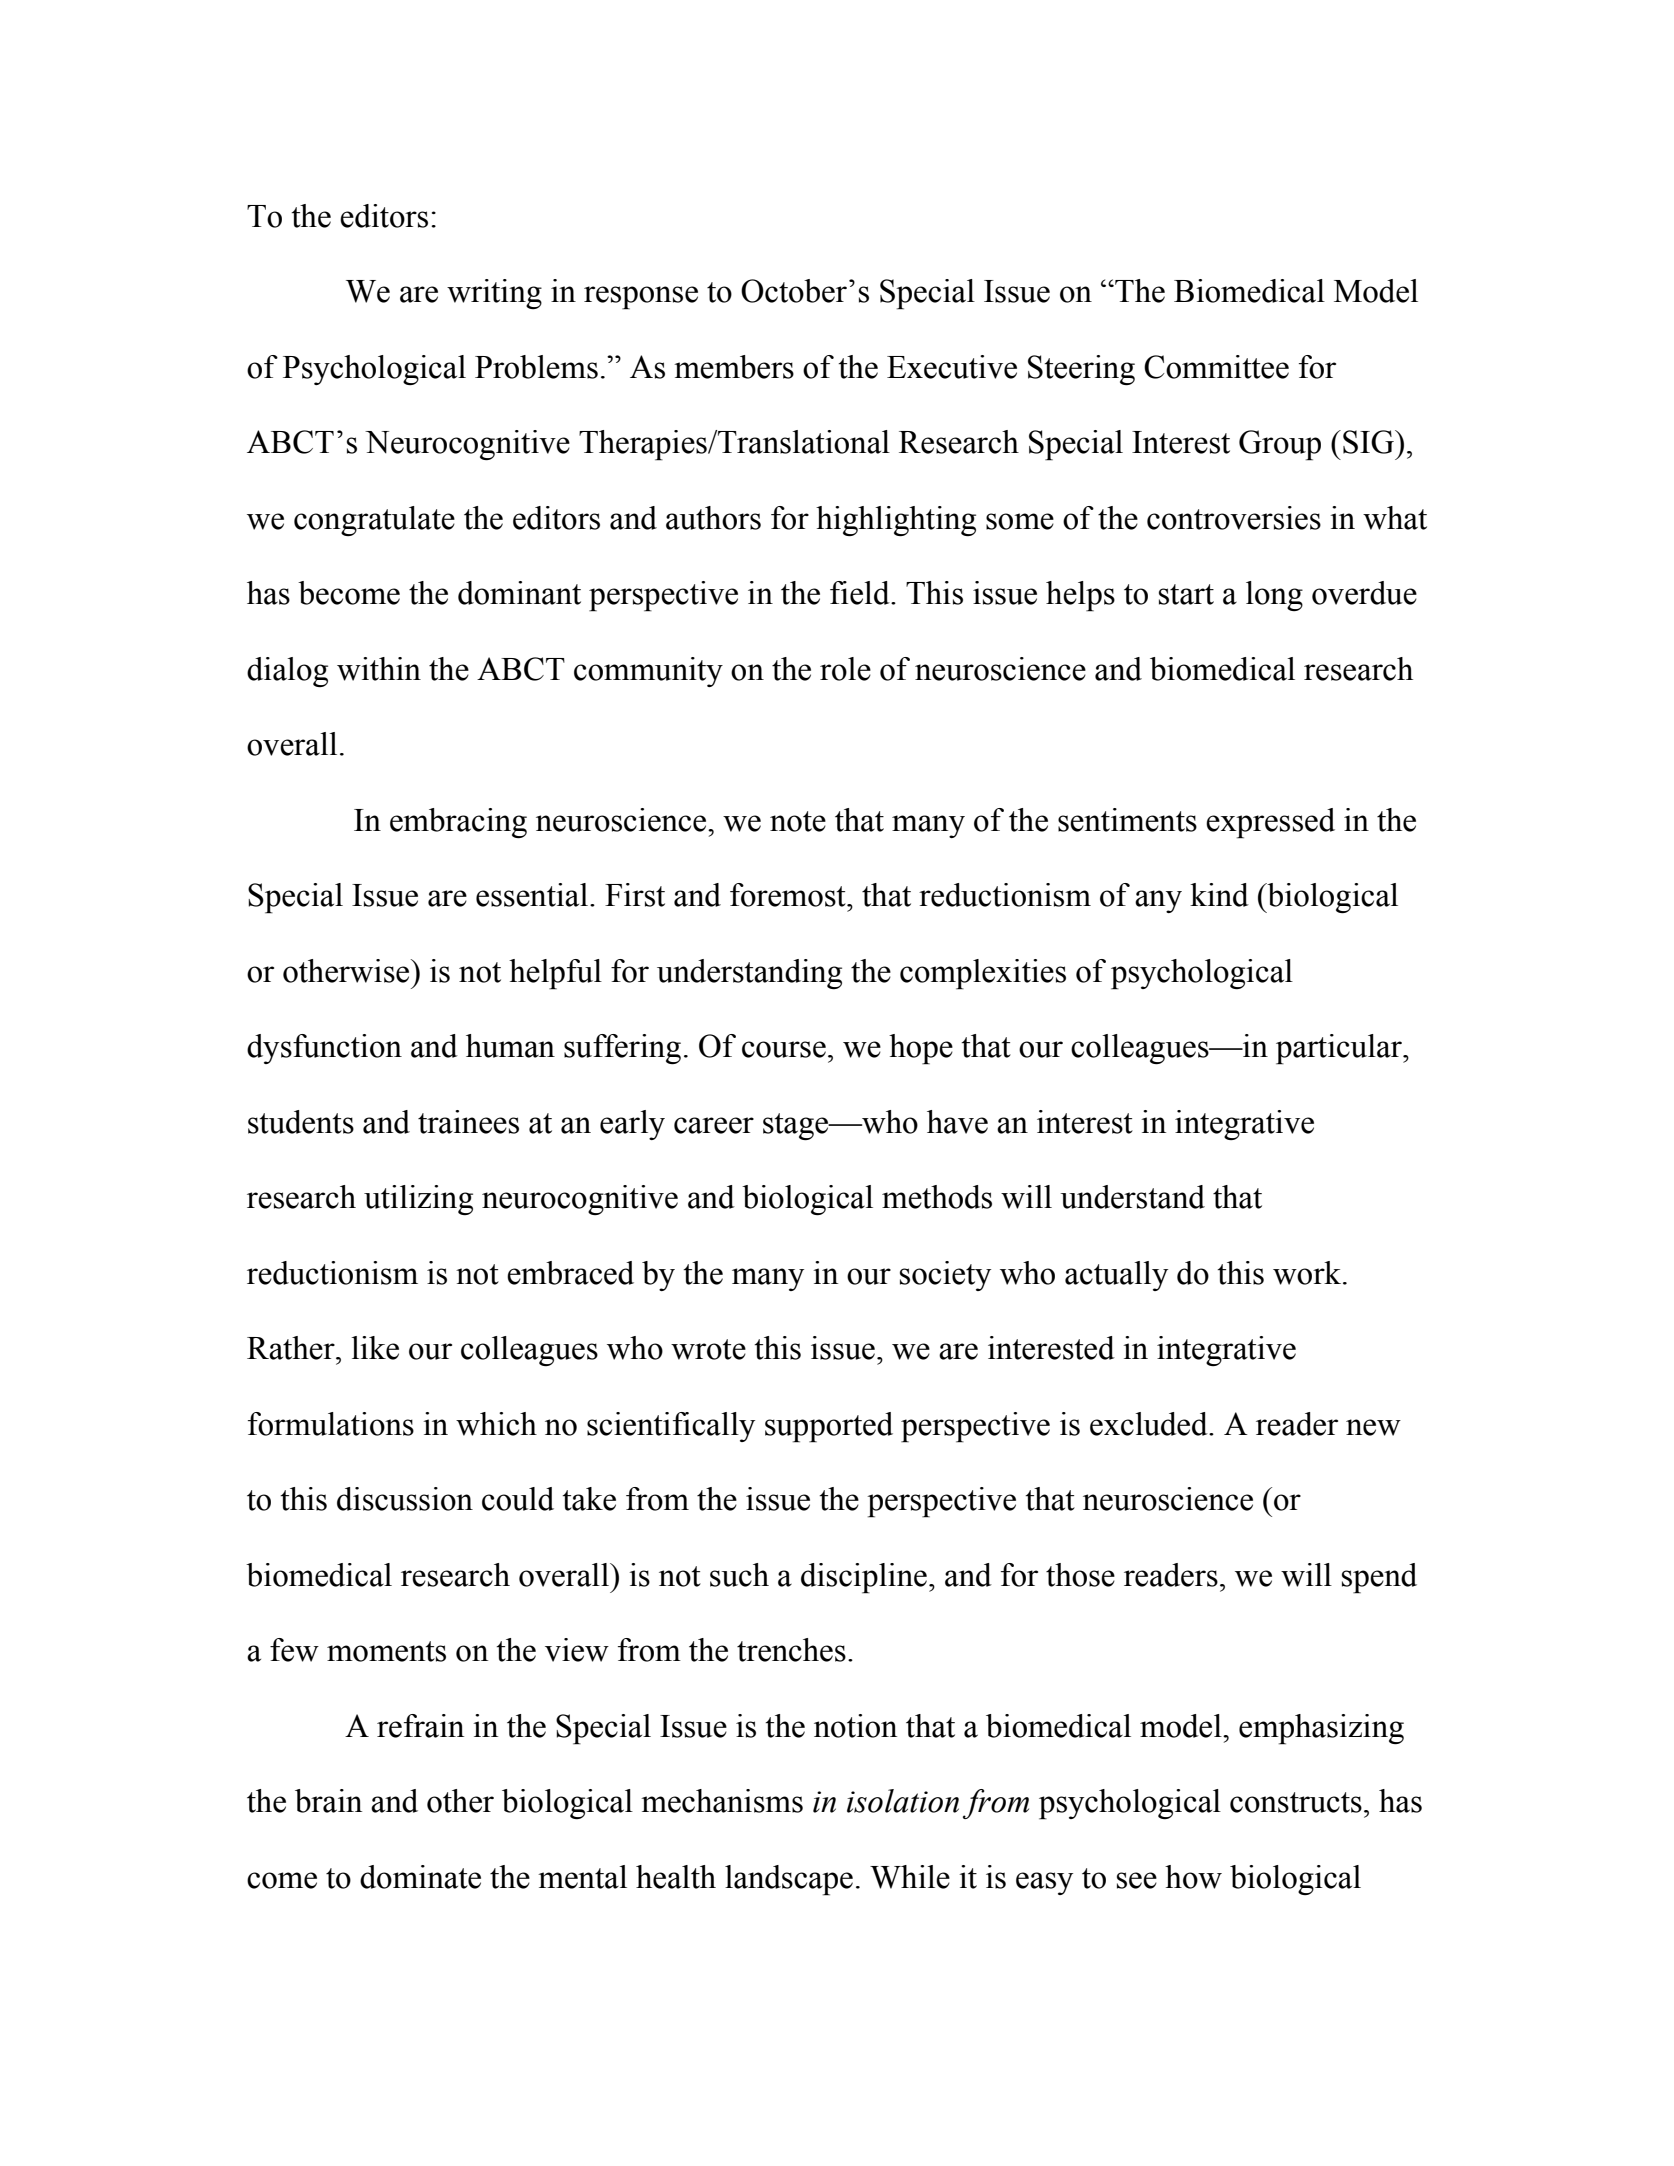  Describe the element at coordinates (903, 1801) in the page. I see `isolation` at that location.
